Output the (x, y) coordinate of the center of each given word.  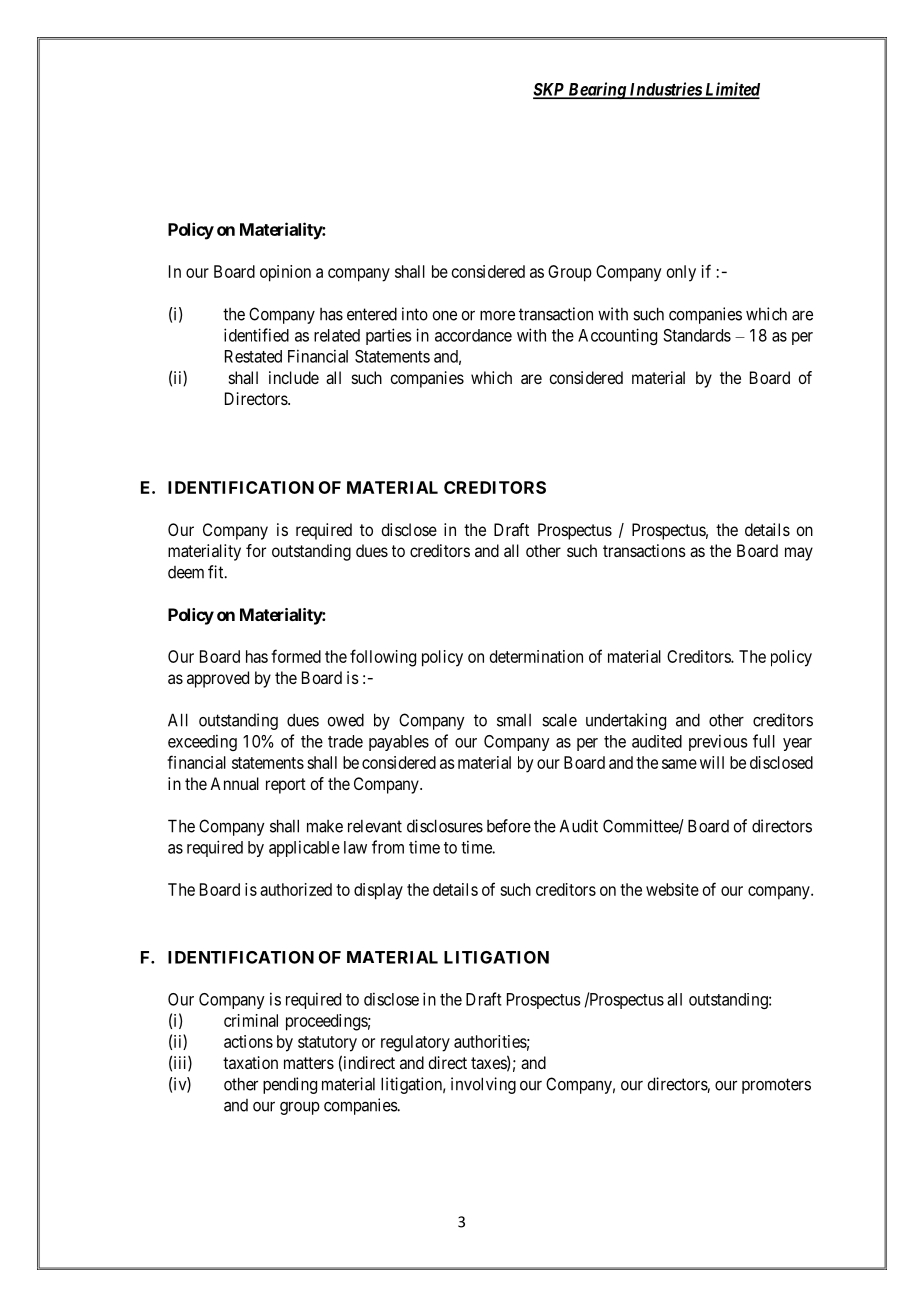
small (514, 720)
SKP (550, 90)
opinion (285, 273)
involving (483, 1085)
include (294, 377)
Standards (697, 335)
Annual (234, 783)
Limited (731, 90)
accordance (473, 335)
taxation (250, 1062)
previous (718, 742)
